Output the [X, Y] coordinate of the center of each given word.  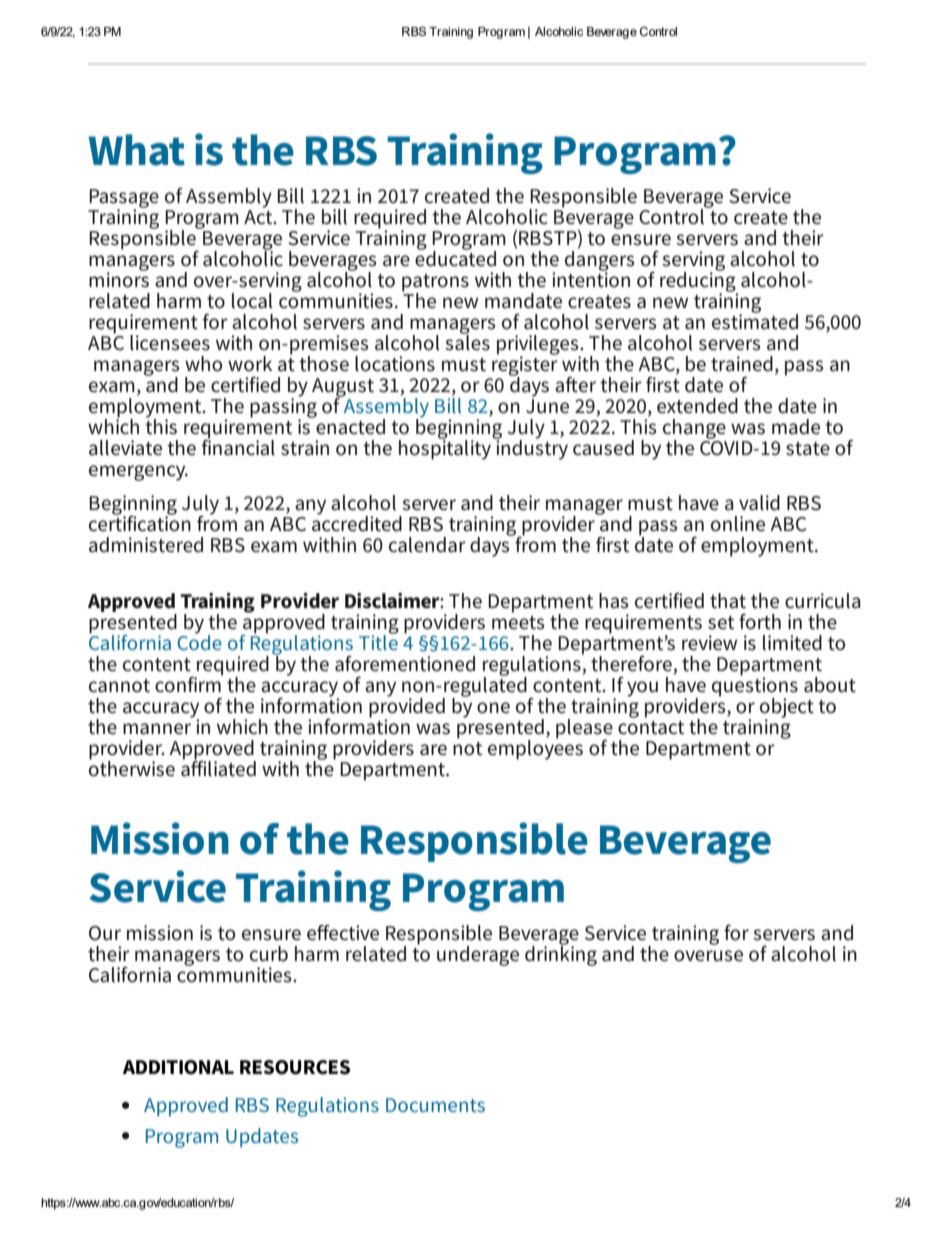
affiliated [218, 767]
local [252, 301]
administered [146, 545]
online [738, 524]
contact [651, 728]
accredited [357, 522]
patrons [435, 284]
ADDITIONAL [178, 1067]
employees [535, 748]
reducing [699, 281]
